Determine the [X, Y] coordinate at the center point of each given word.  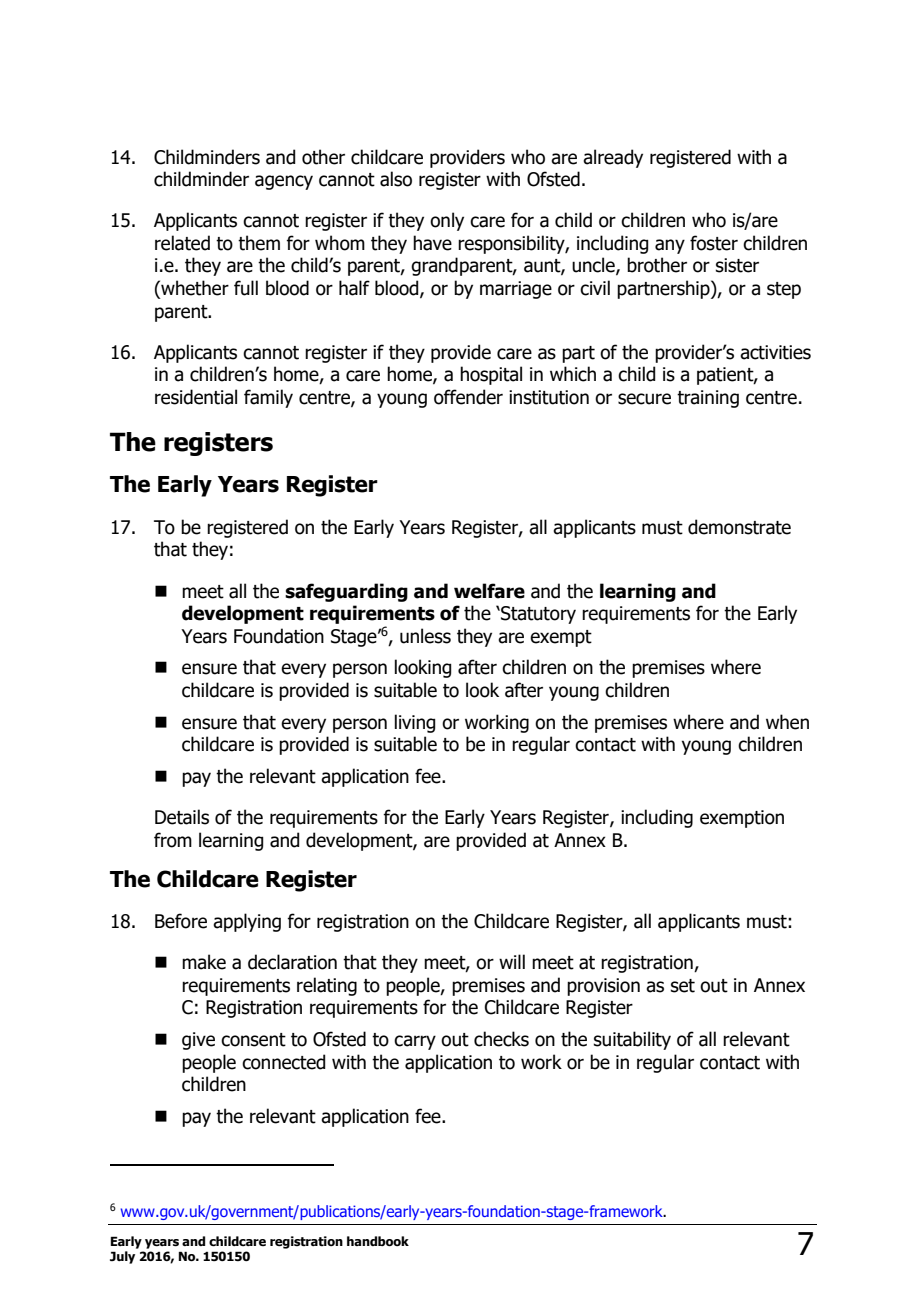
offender [468, 397]
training [708, 399]
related [182, 243]
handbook [378, 1241]
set [683, 986]
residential [196, 397]
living [415, 723]
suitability [632, 1040]
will [512, 961]
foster [714, 243]
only [447, 221]
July [122, 1257]
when [787, 722]
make [204, 962]
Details [182, 817]
